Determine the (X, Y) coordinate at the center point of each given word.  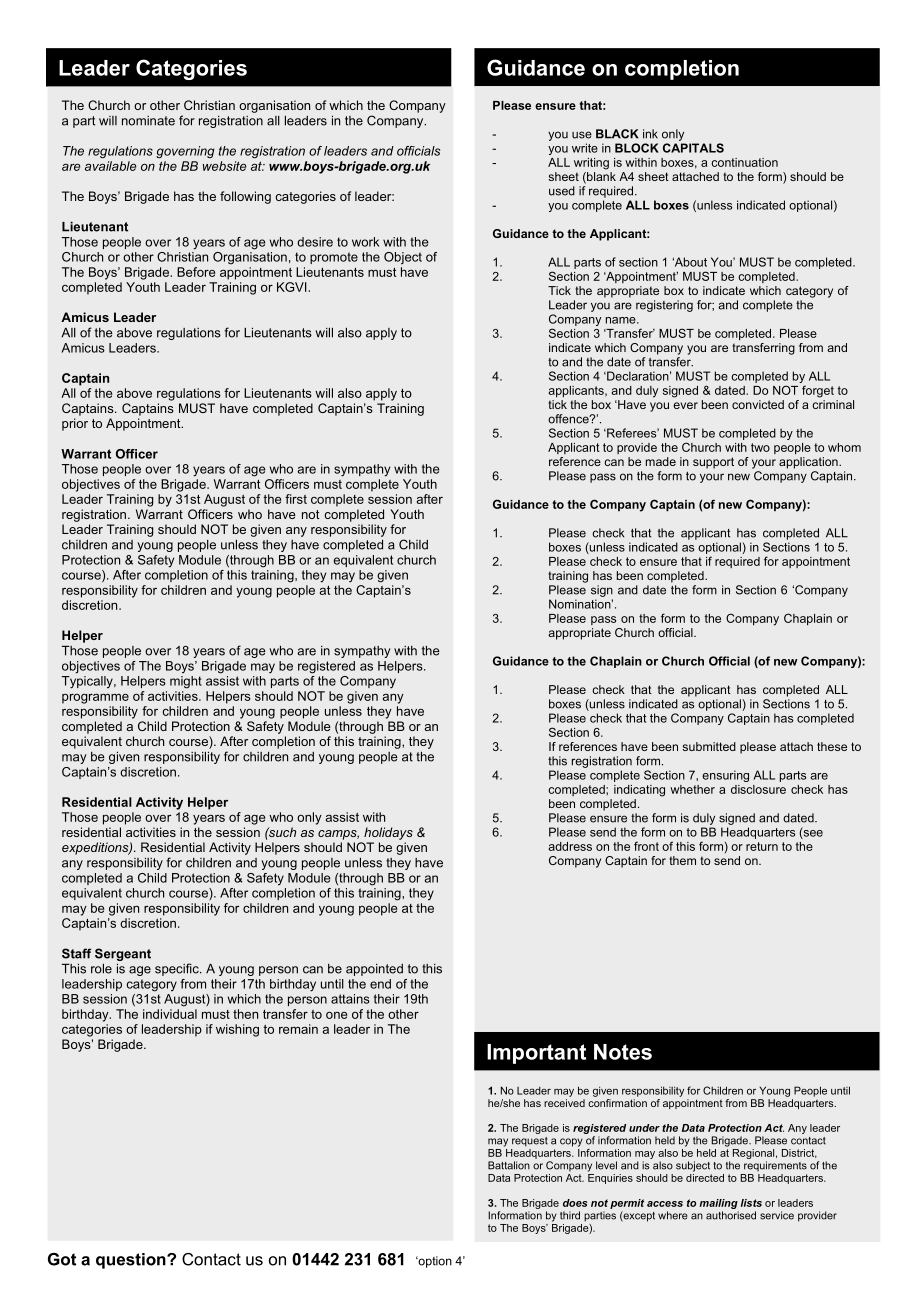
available (111, 166)
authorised (731, 1215)
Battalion (509, 1165)
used (562, 191)
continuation (744, 162)
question (132, 1261)
